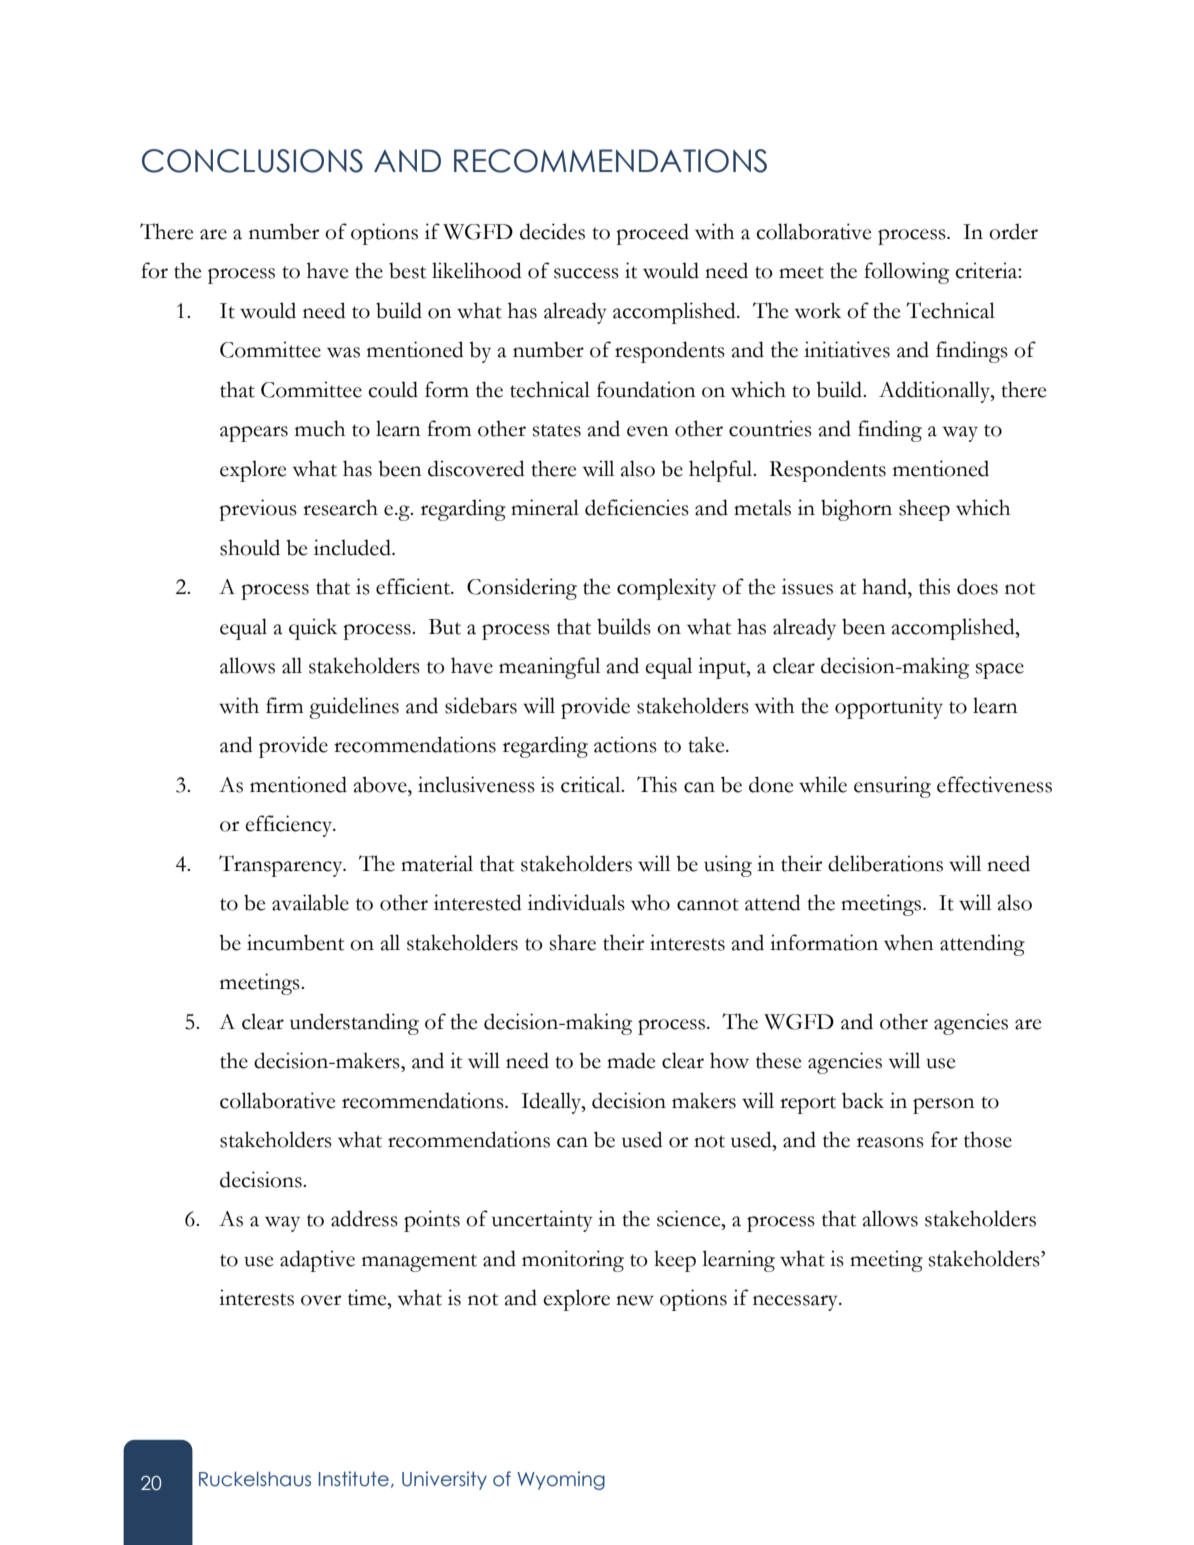 This page has height=1545, width=1194. What do you see at coordinates (890, 1142) in the page?
I see `reasons` at bounding box center [890, 1142].
